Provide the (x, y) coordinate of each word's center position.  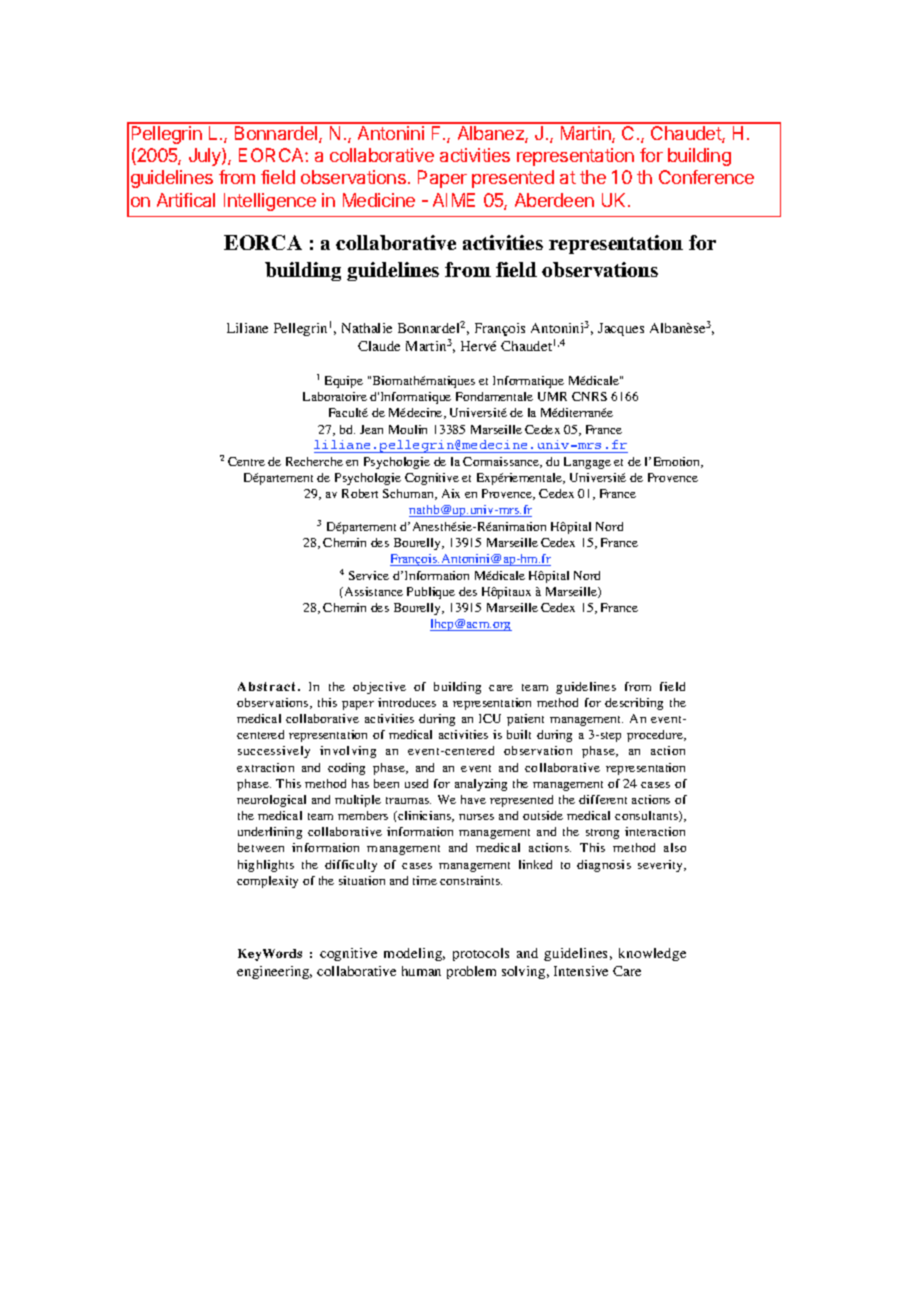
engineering (274, 972)
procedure (656, 736)
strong (602, 834)
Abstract (268, 686)
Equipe (344, 382)
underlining (270, 833)
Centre (246, 461)
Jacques (621, 329)
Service (369, 575)
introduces (407, 702)
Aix (451, 493)
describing (634, 704)
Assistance (372, 591)
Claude (379, 346)
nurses (476, 817)
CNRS (589, 396)
